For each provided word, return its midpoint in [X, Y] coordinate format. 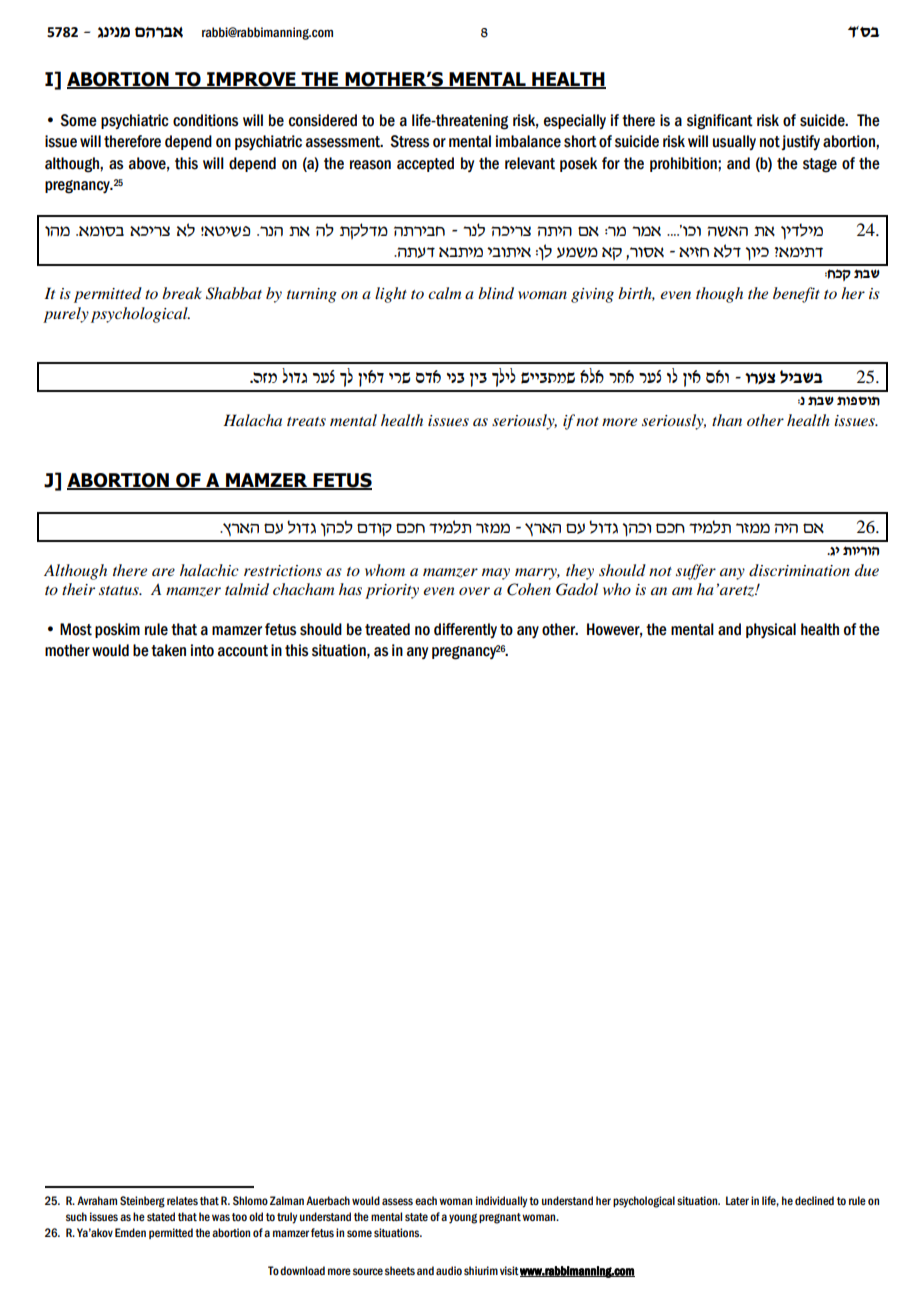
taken [168, 650]
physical [771, 631]
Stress [409, 141]
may [496, 574]
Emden [130, 1232]
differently [465, 630]
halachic [209, 570]
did [786, 528]
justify [800, 142]
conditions [205, 120]
